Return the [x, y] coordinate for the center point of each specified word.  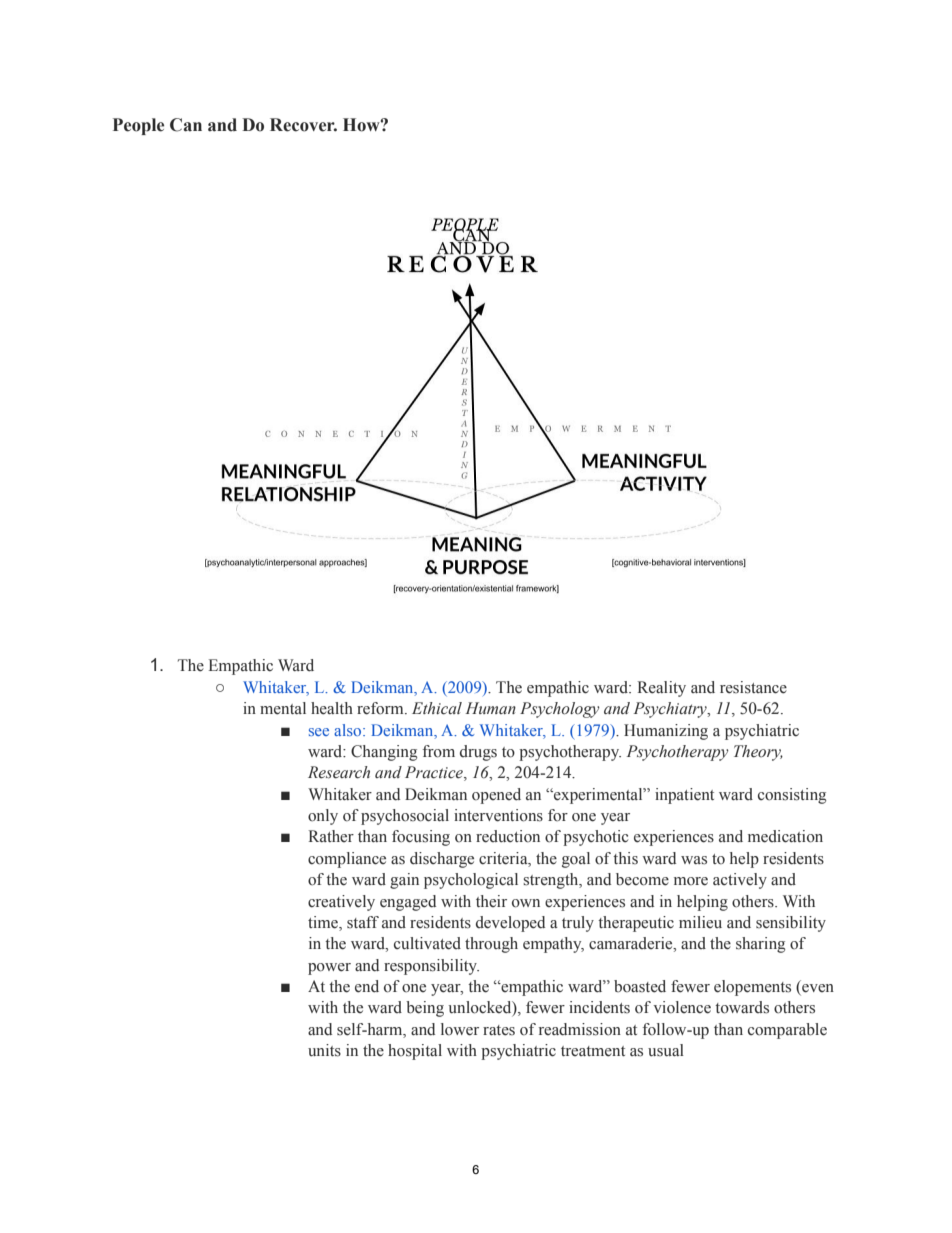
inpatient [684, 796]
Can [186, 125]
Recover [303, 125]
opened [496, 796]
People [138, 126]
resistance [753, 687]
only [323, 817]
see [319, 732]
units [324, 1050]
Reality [662, 689]
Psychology [560, 710]
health [332, 708]
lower [460, 1029]
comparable [787, 1031]
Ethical [437, 708]
